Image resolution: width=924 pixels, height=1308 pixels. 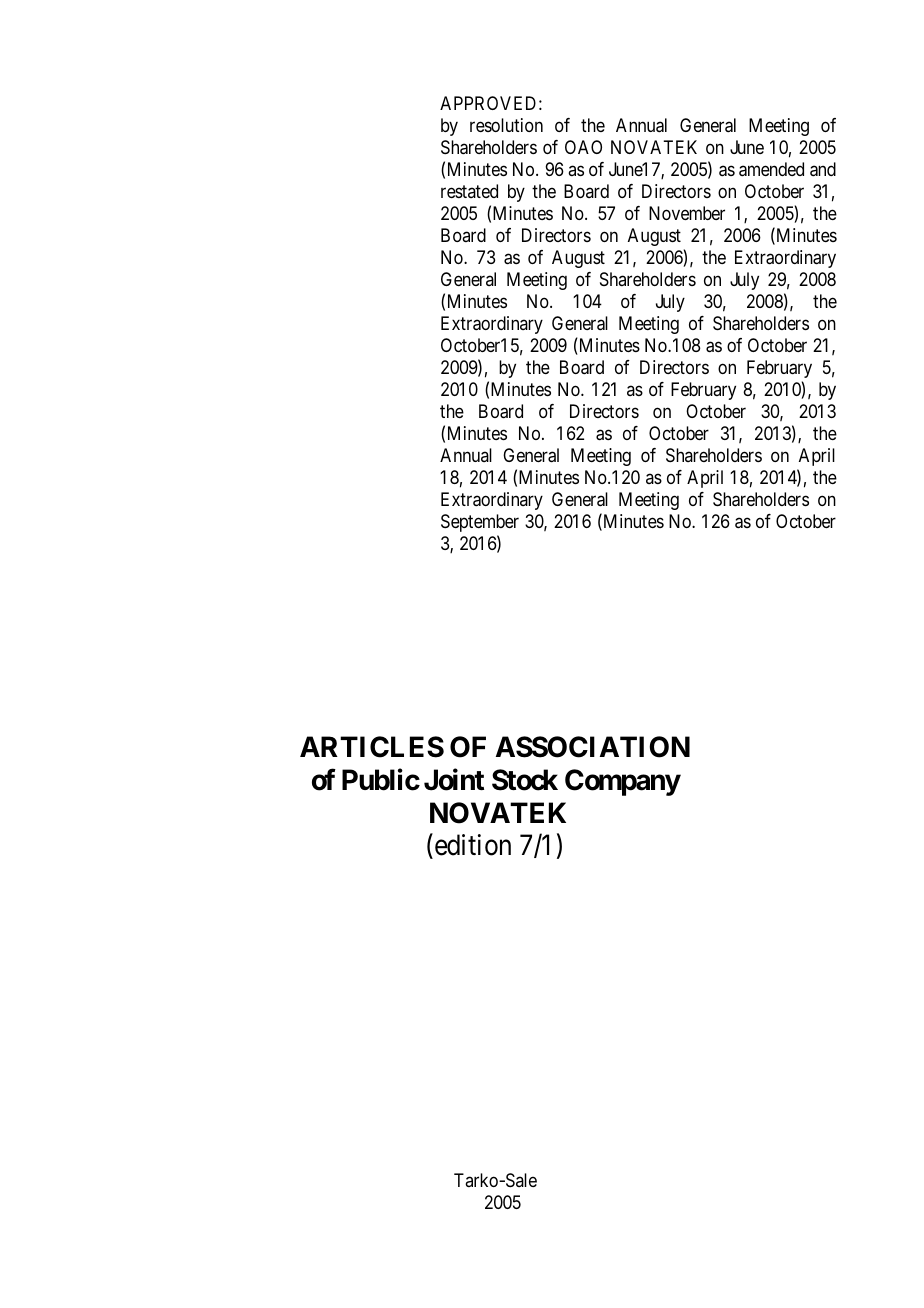 I want to click on November, so click(x=687, y=213).
